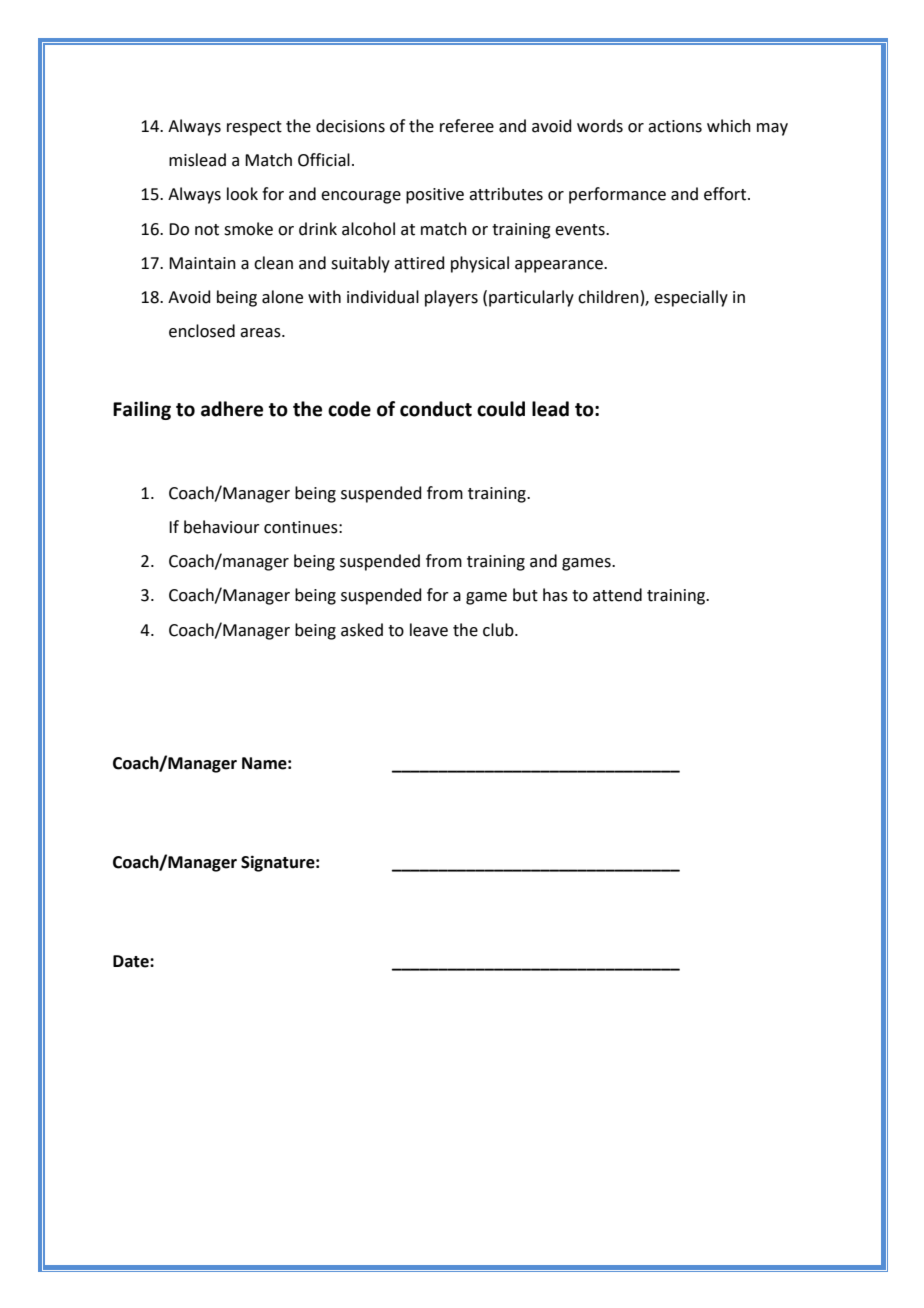 The width and height of the document is (924, 1308). What do you see at coordinates (362, 630) in the document?
I see `asked` at bounding box center [362, 630].
